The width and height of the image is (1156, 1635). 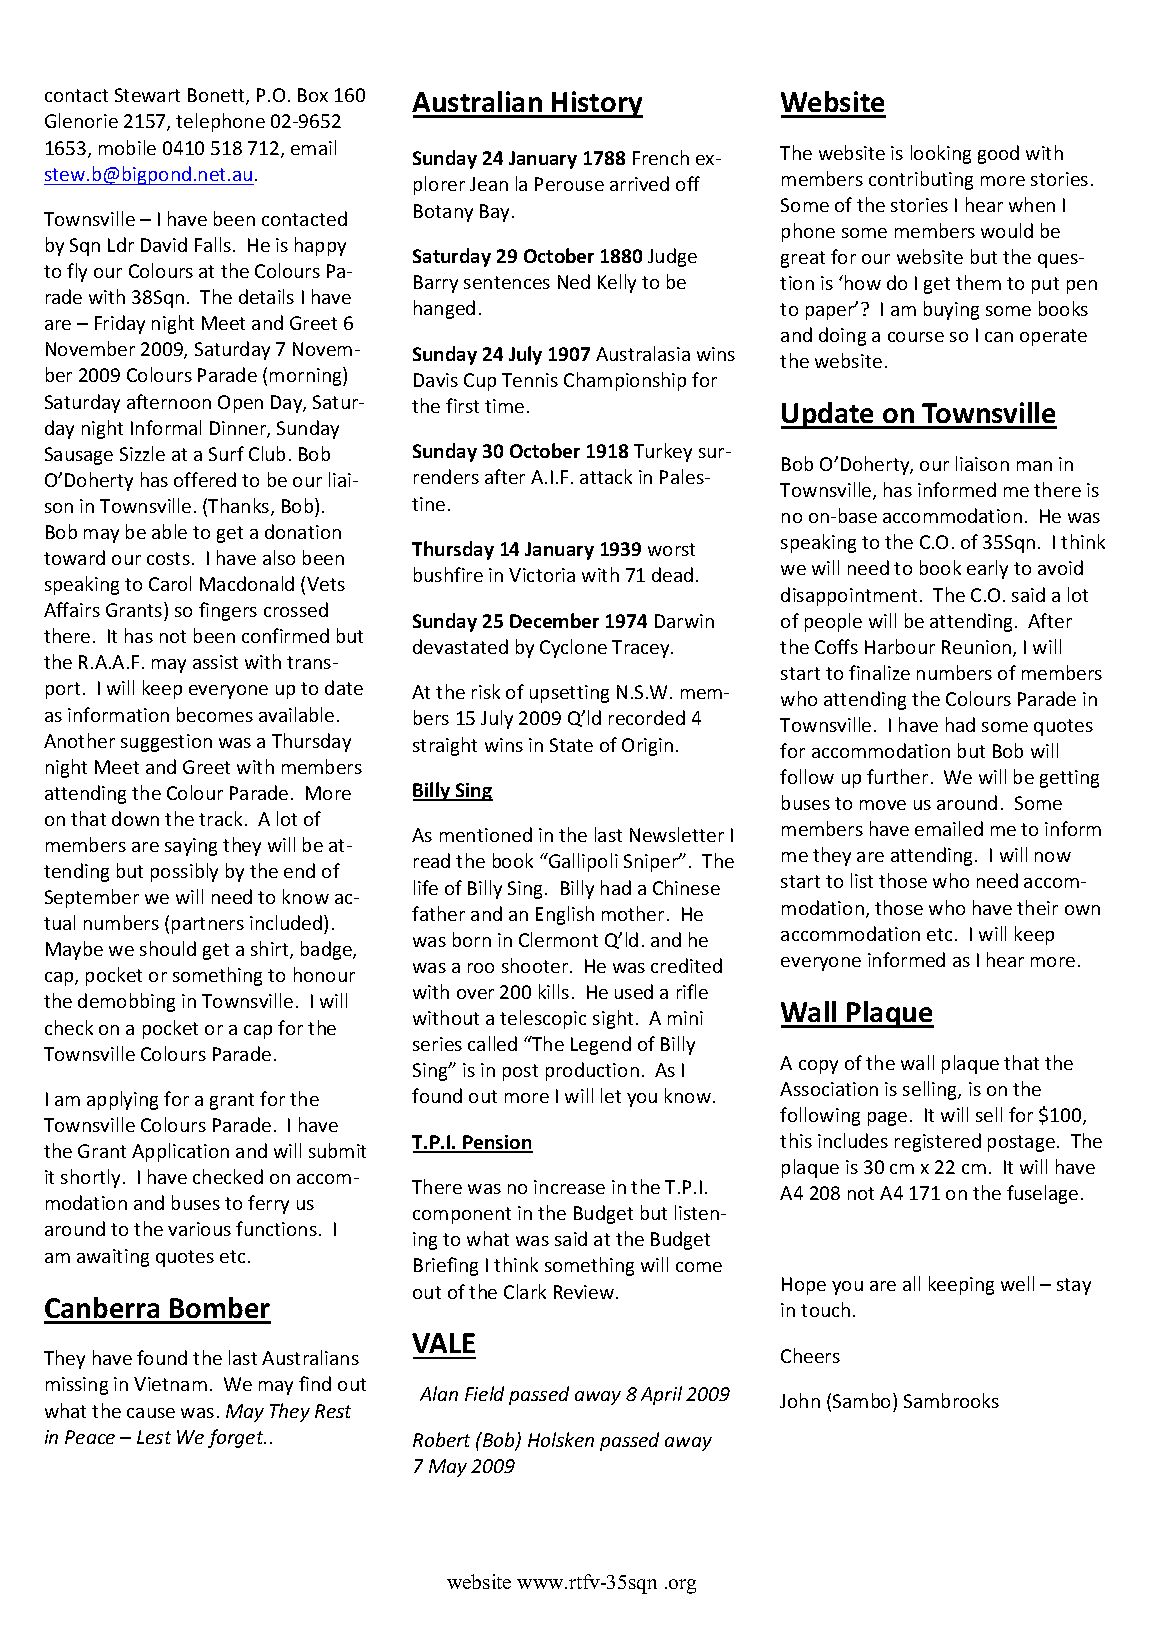 What do you see at coordinates (127, 147) in the image?
I see `mobile` at bounding box center [127, 147].
